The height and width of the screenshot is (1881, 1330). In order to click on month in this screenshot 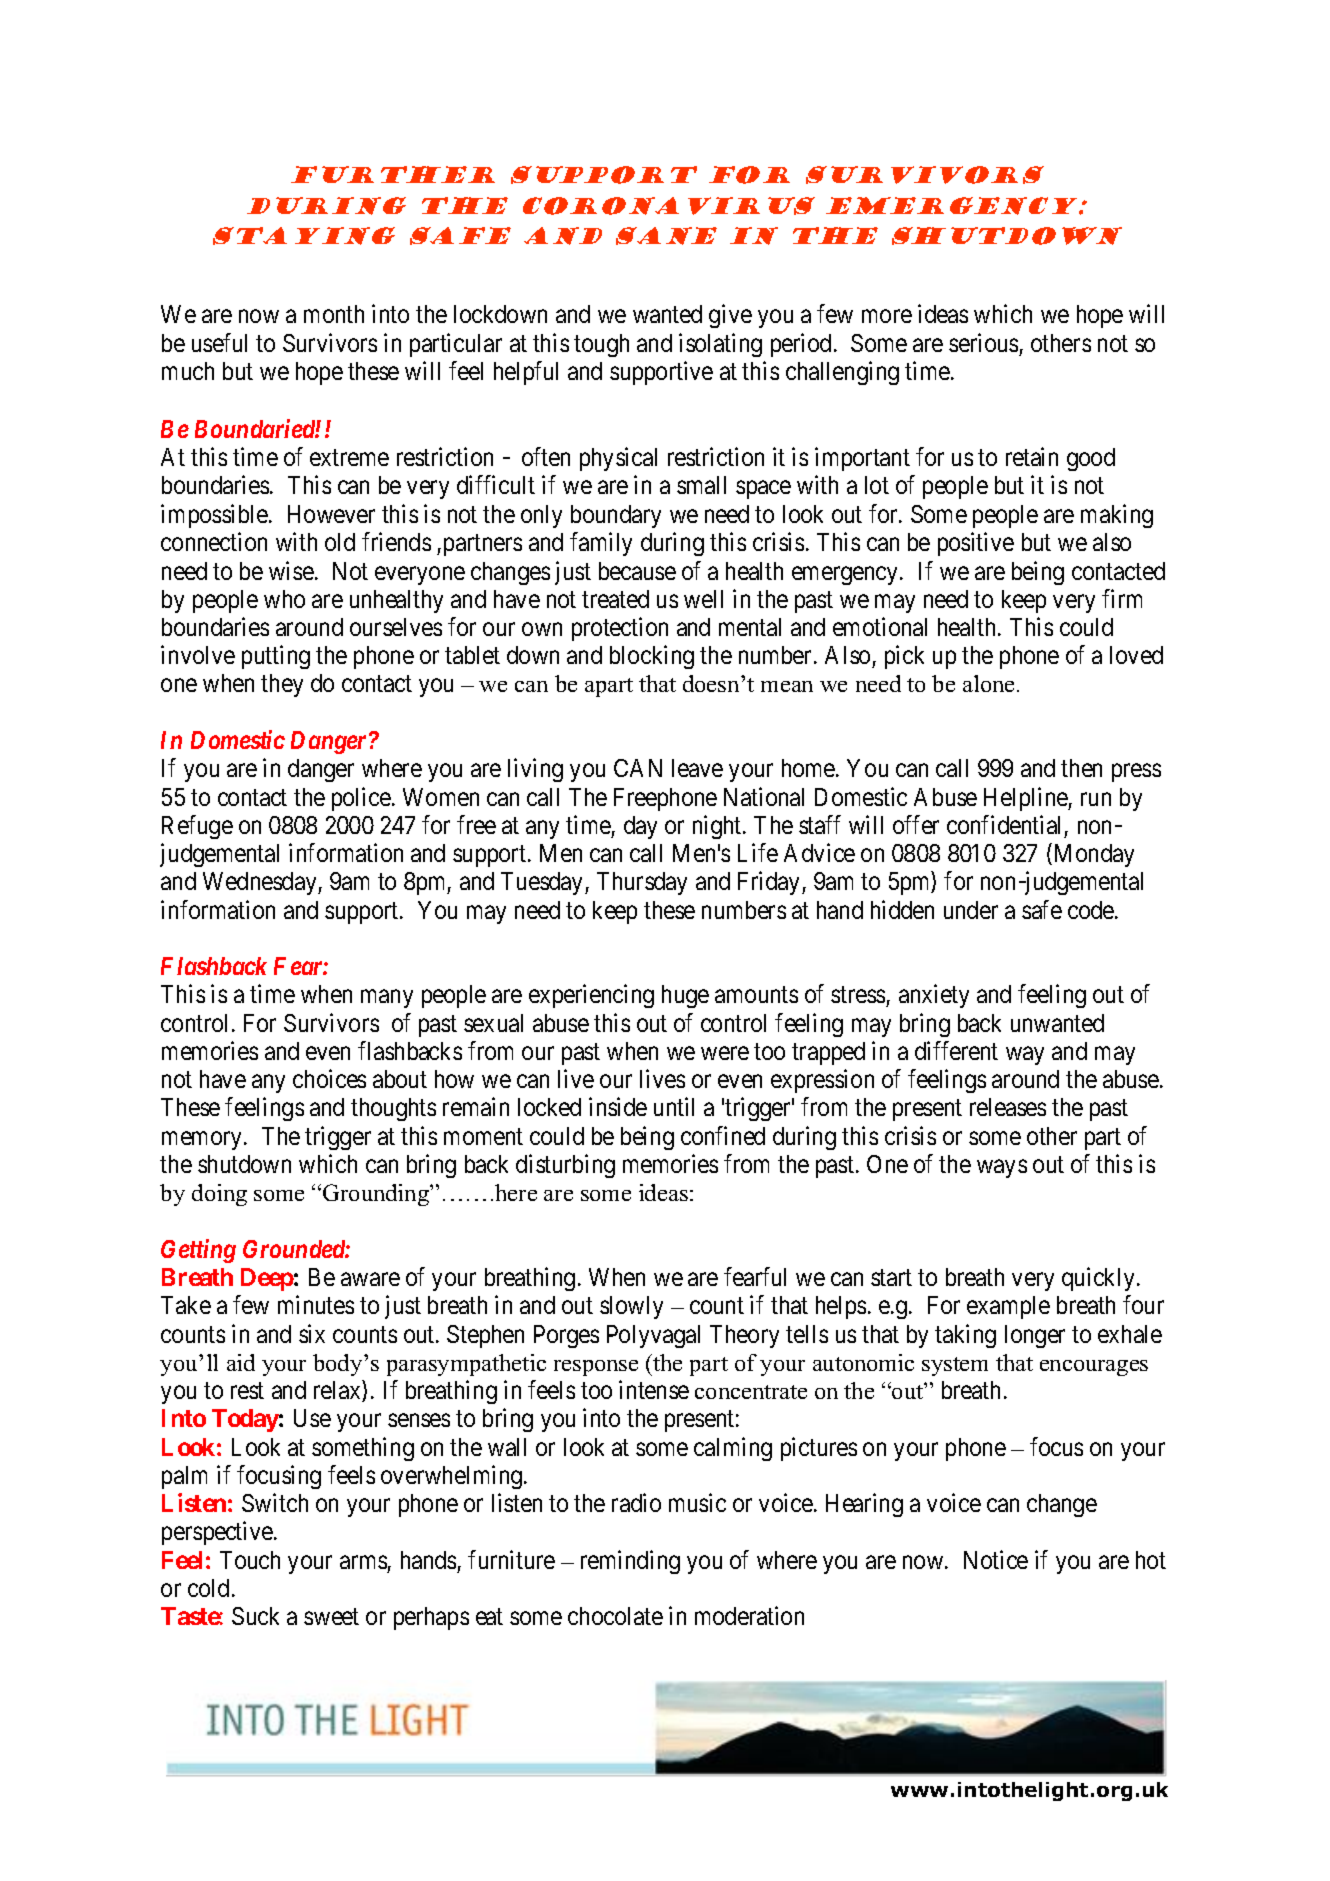, I will do `click(334, 314)`.
